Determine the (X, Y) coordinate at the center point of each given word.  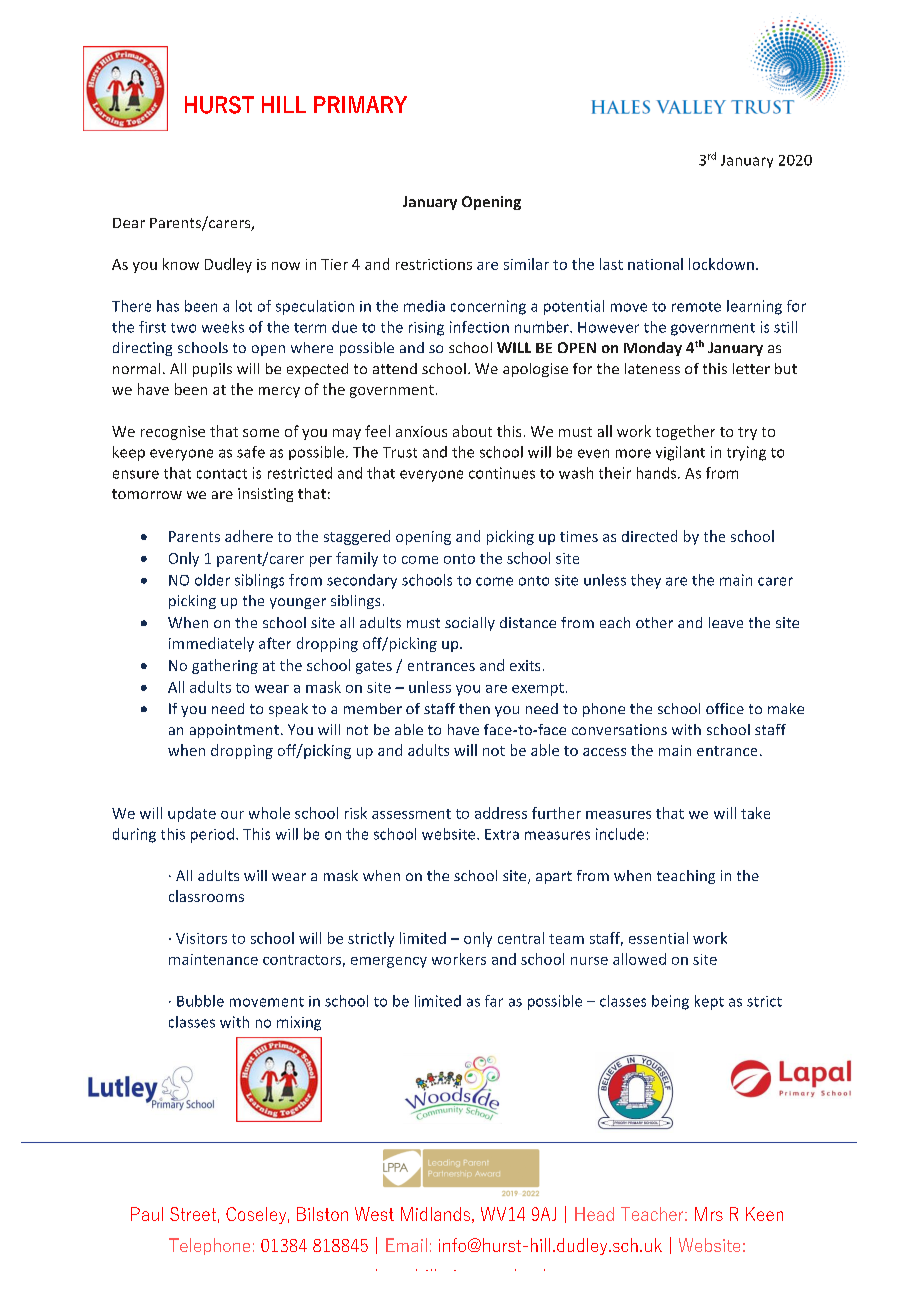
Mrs (709, 1214)
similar (526, 264)
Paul (147, 1214)
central (521, 938)
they (646, 581)
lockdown (721, 264)
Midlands (435, 1214)
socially (470, 624)
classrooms (206, 896)
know (181, 264)
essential (658, 938)
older (212, 580)
